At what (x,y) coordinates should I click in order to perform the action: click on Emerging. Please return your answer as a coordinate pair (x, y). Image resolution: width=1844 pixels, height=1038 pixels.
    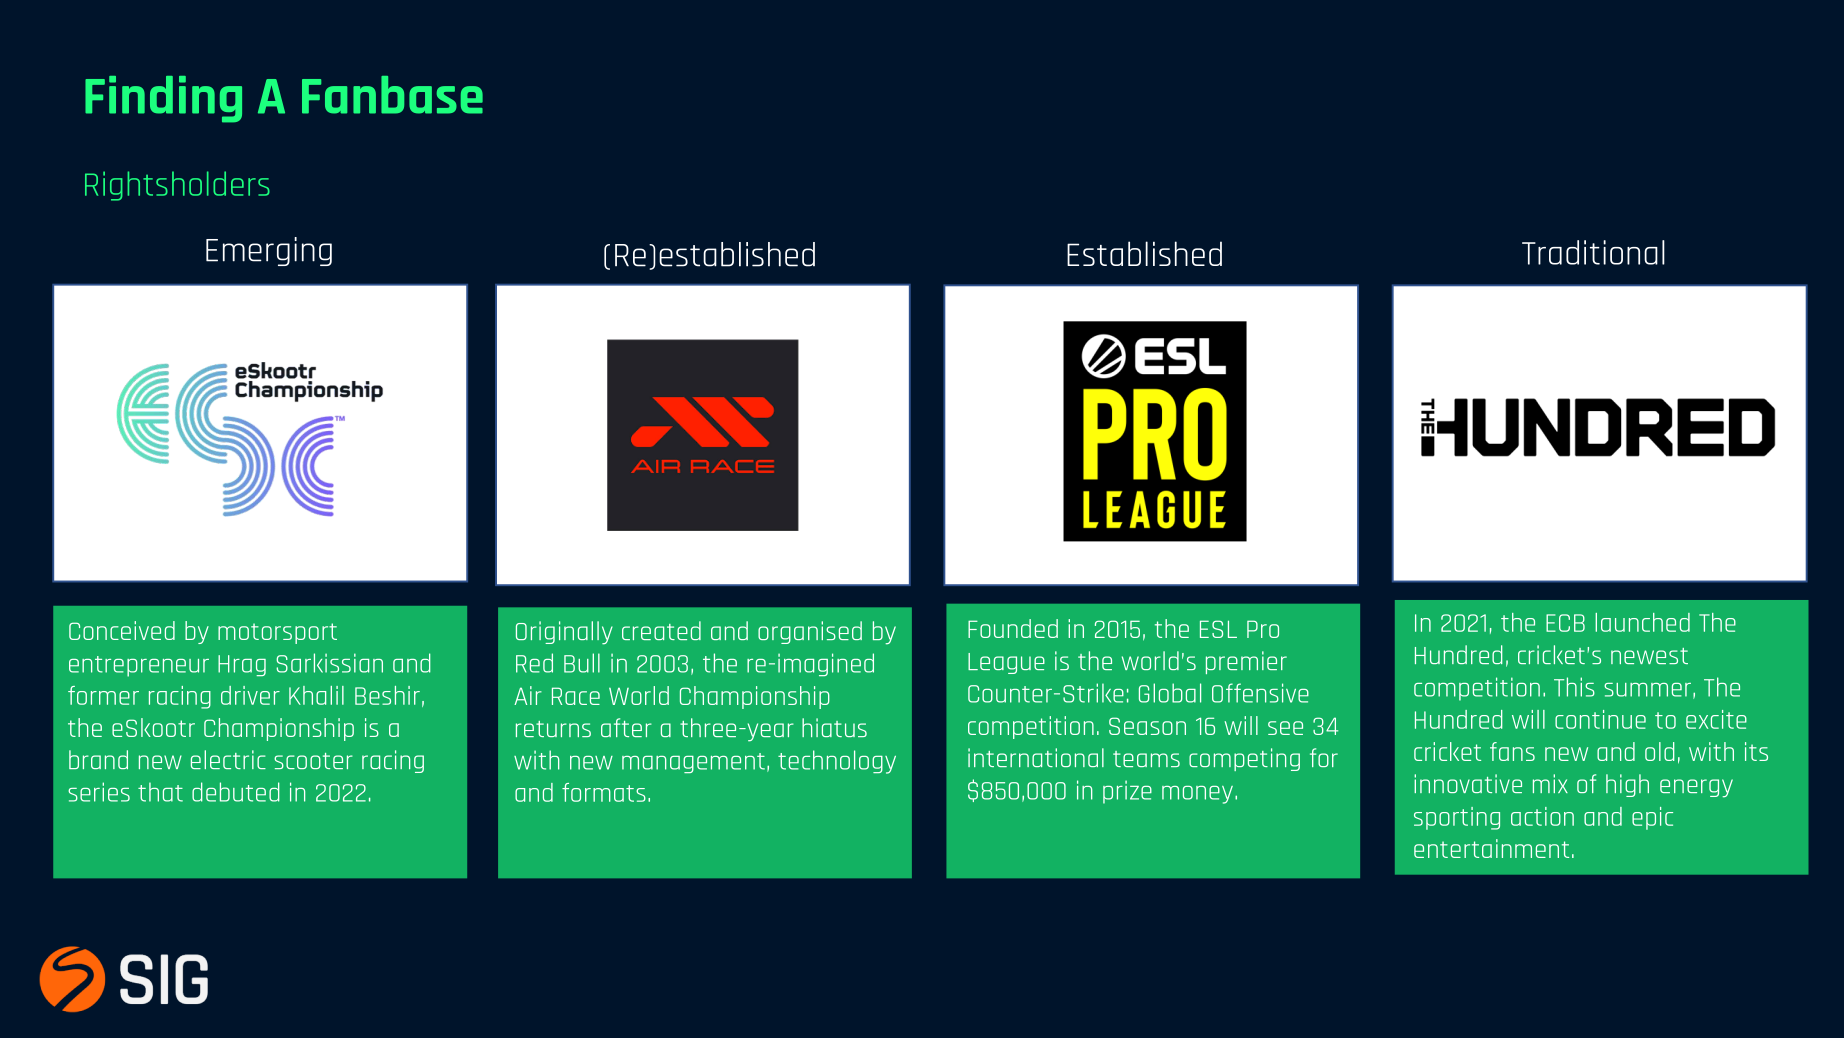
    Looking at the image, I should click on (269, 251).
